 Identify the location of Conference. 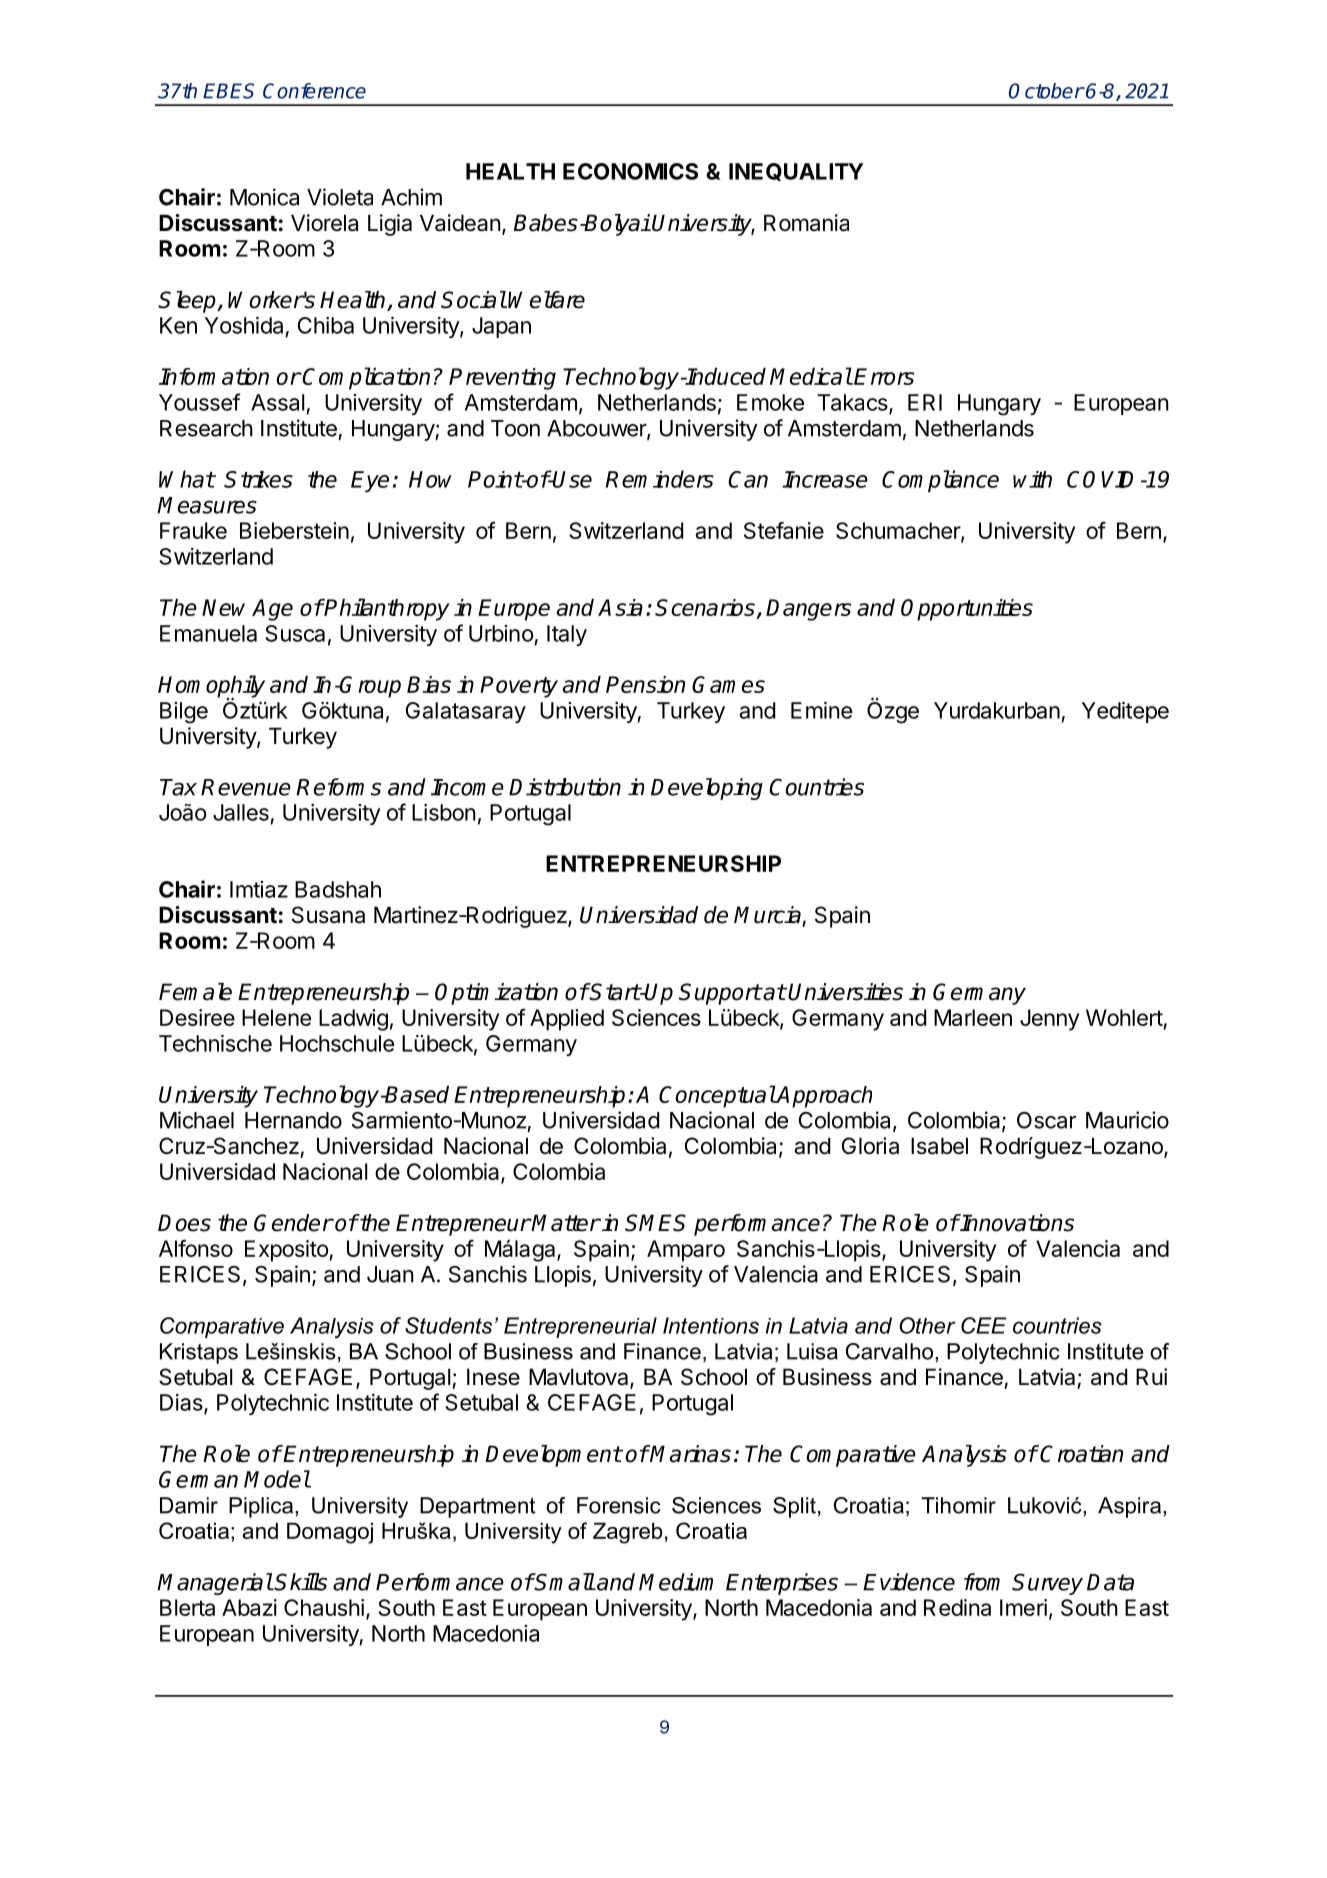
(314, 91).
